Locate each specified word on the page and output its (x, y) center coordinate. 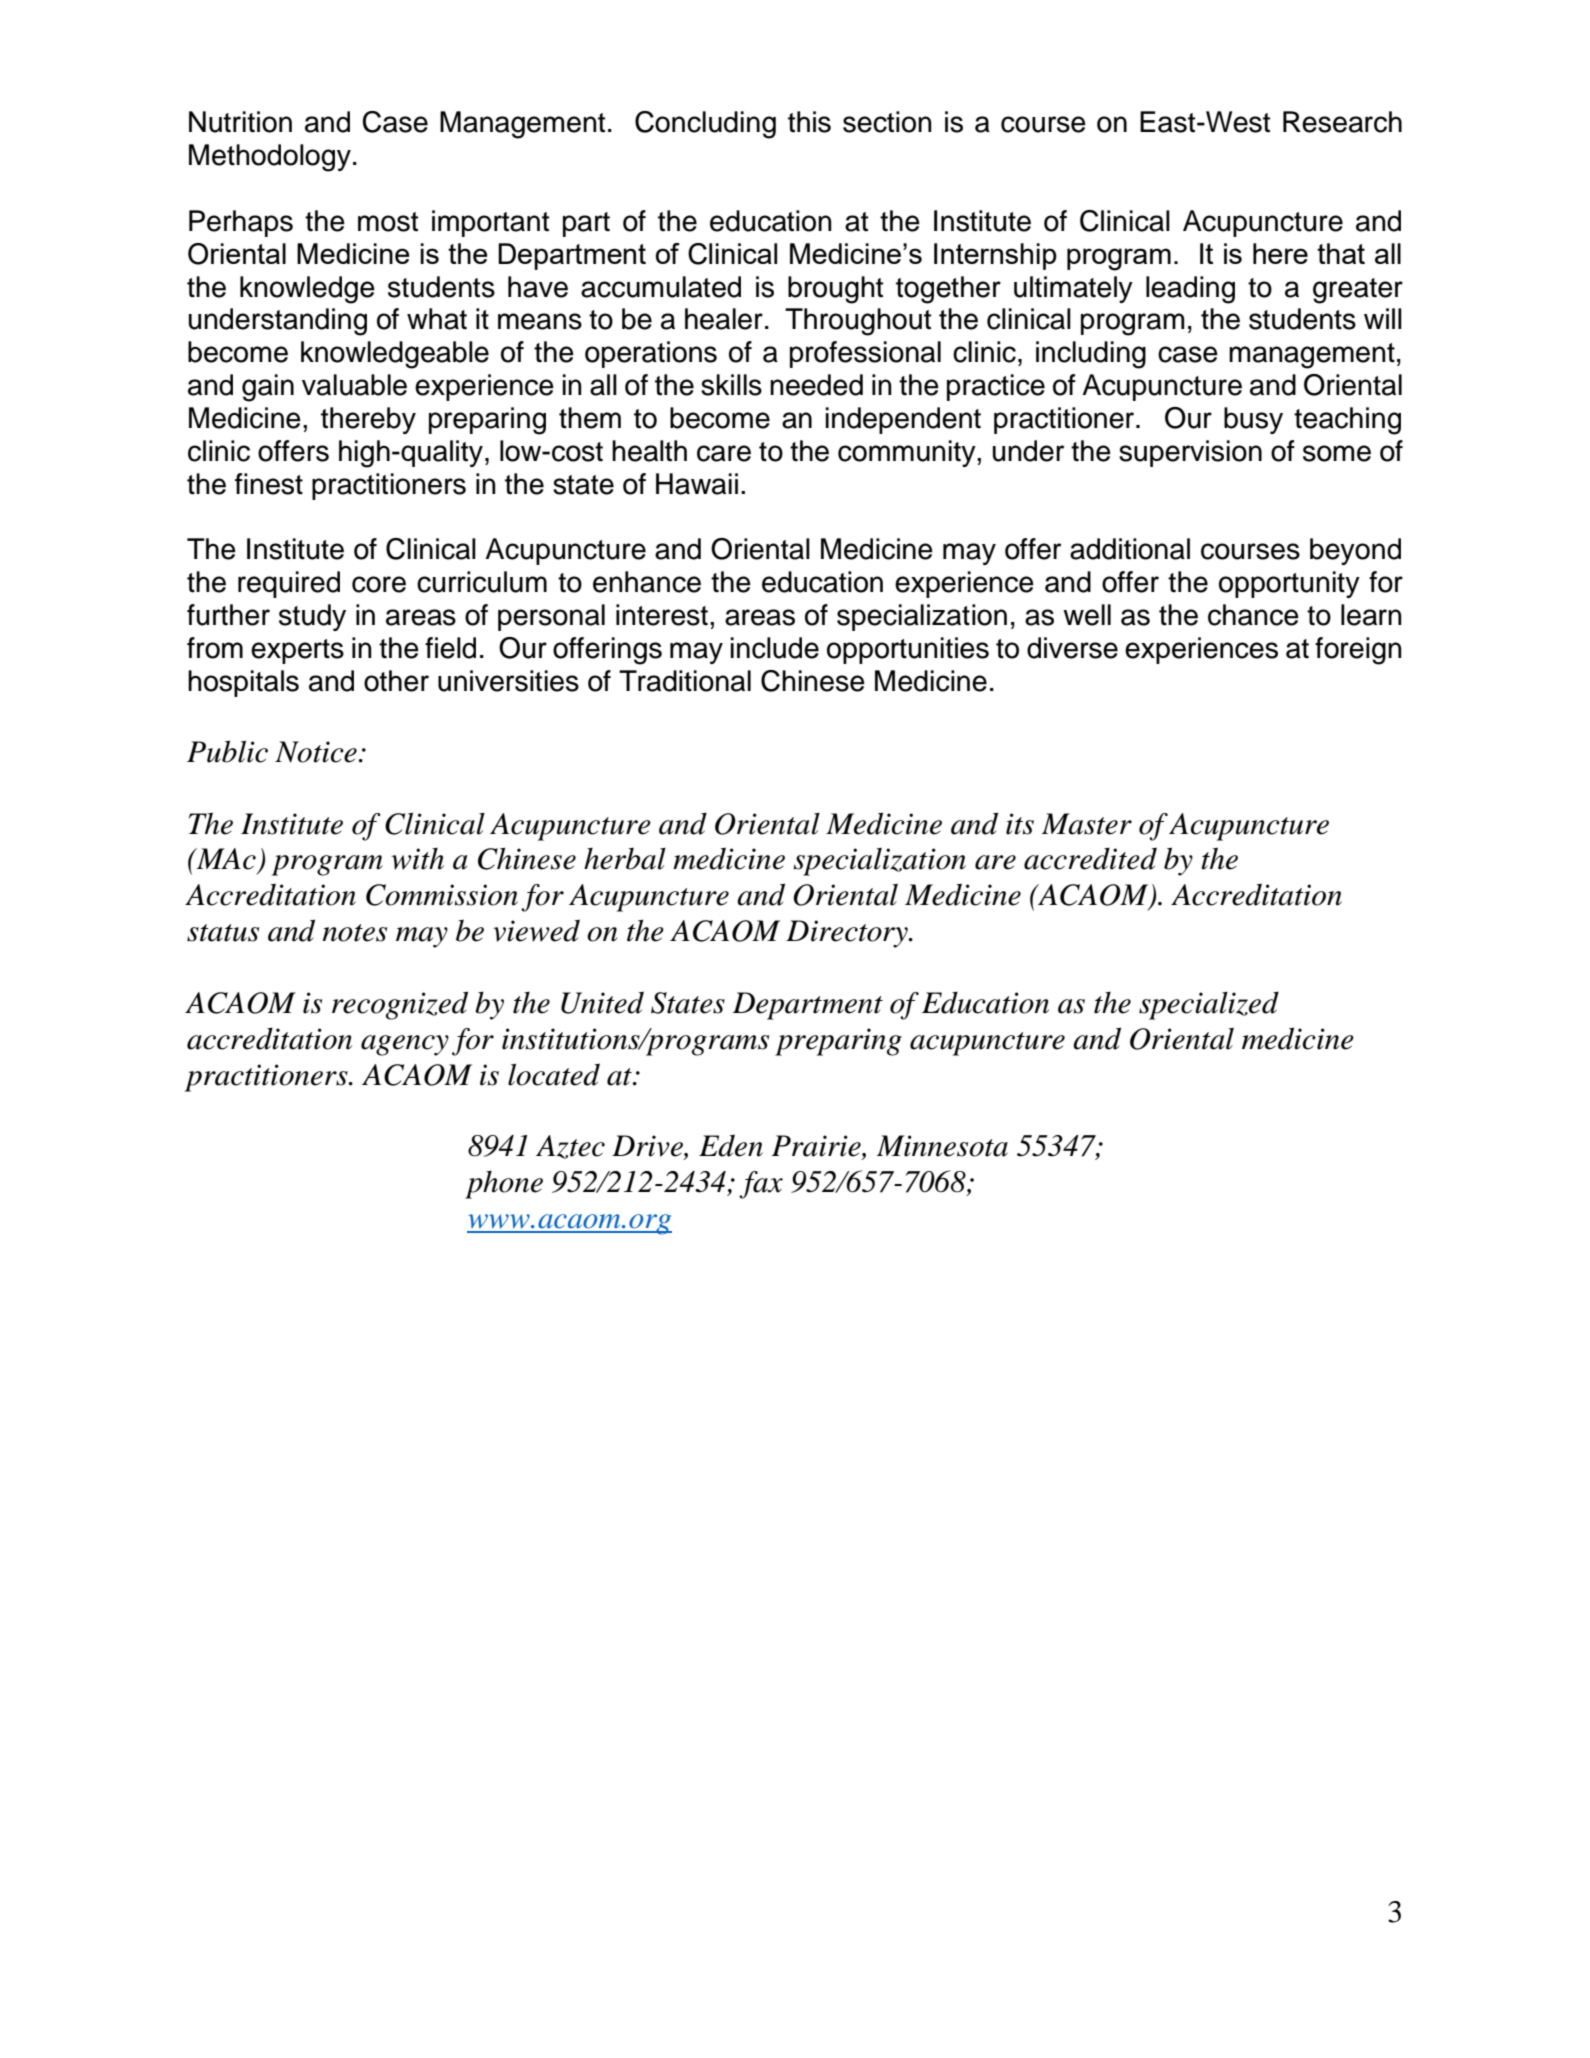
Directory (848, 934)
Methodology (270, 158)
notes (354, 933)
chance (1253, 615)
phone (504, 1185)
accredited (1090, 858)
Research (1342, 122)
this (809, 122)
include (774, 648)
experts (297, 651)
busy (1253, 420)
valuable (354, 385)
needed (816, 385)
